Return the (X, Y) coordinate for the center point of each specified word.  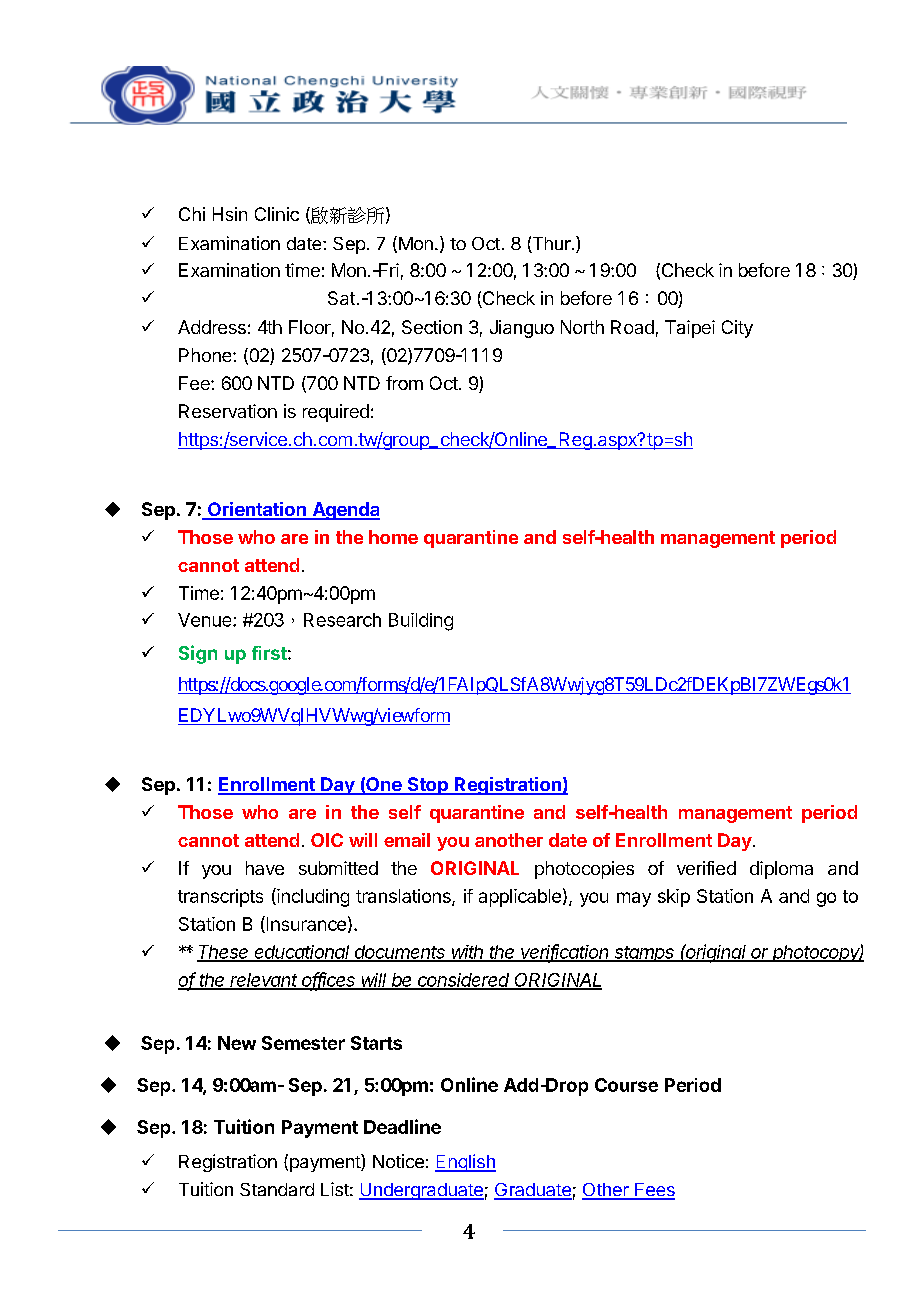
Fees (654, 1191)
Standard (277, 1189)
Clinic (277, 214)
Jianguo (522, 329)
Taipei (690, 329)
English (465, 1163)
